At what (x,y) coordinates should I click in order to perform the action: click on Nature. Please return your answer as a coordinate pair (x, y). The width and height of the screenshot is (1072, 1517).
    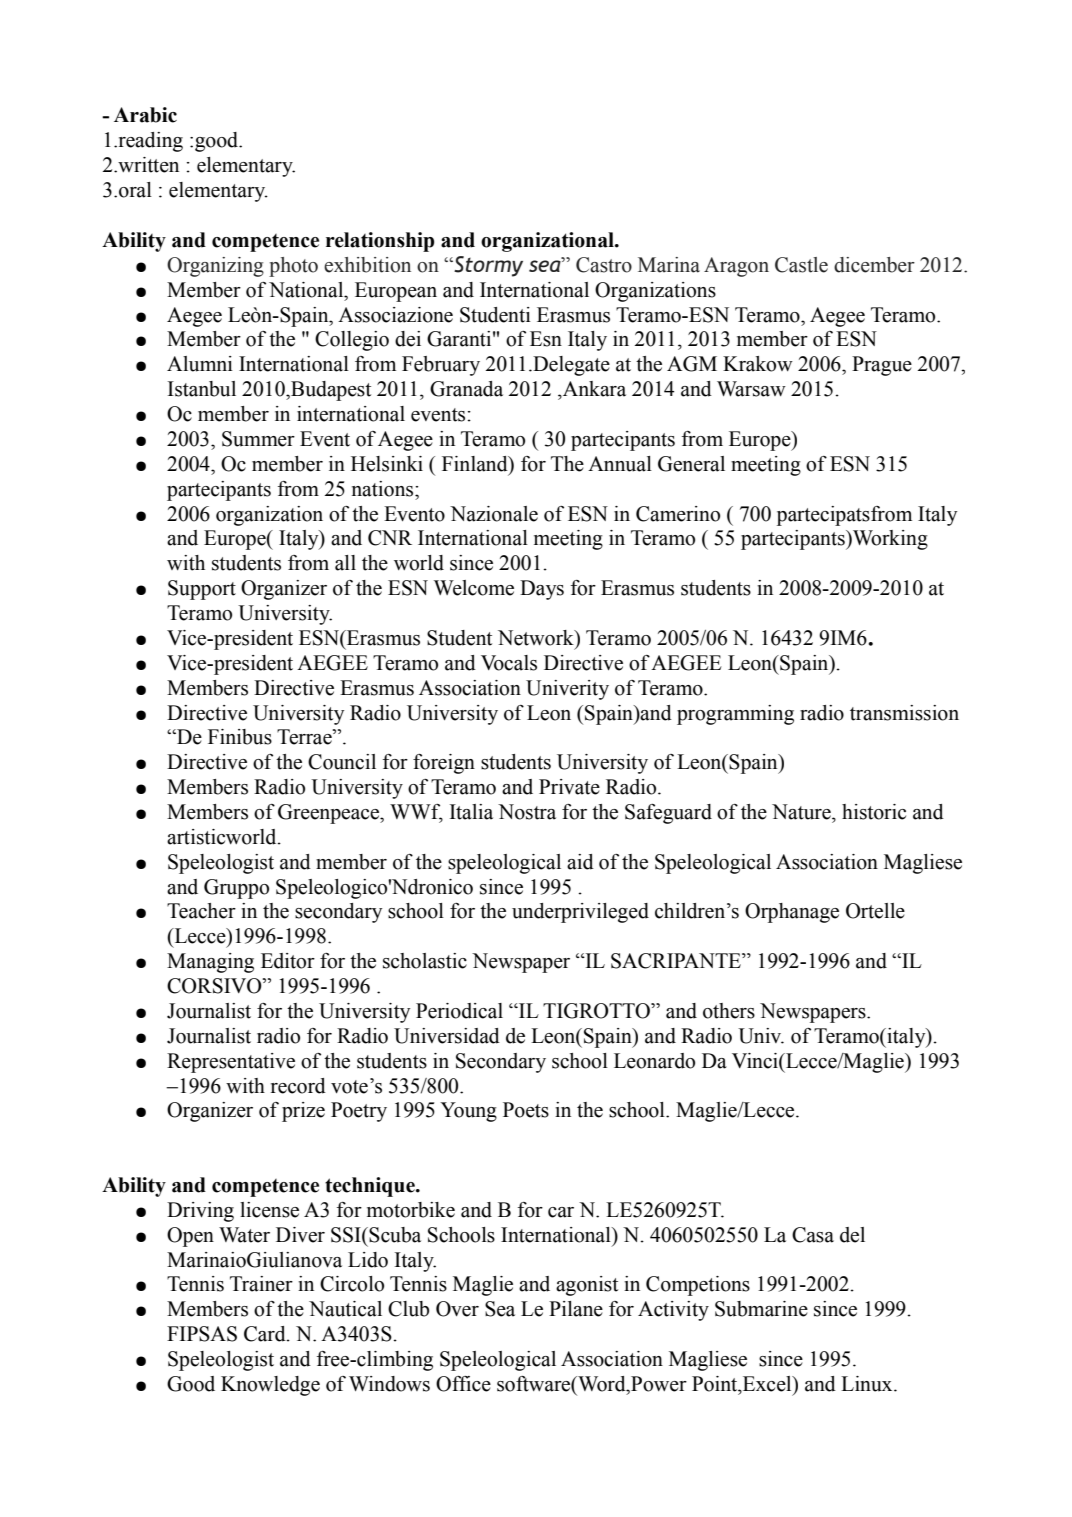
    Looking at the image, I should click on (802, 812).
